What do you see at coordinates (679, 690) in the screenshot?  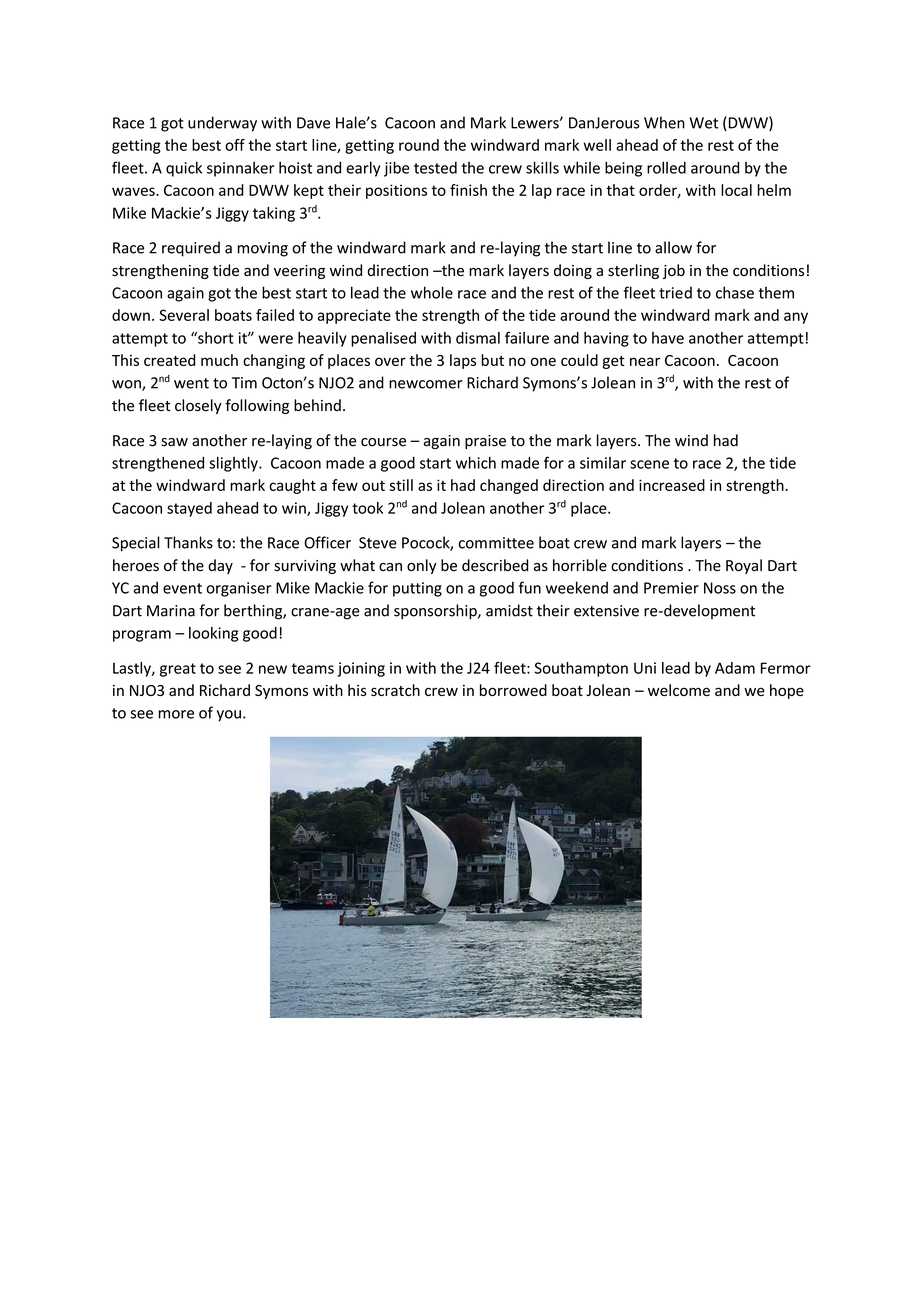 I see `welcome` at bounding box center [679, 690].
